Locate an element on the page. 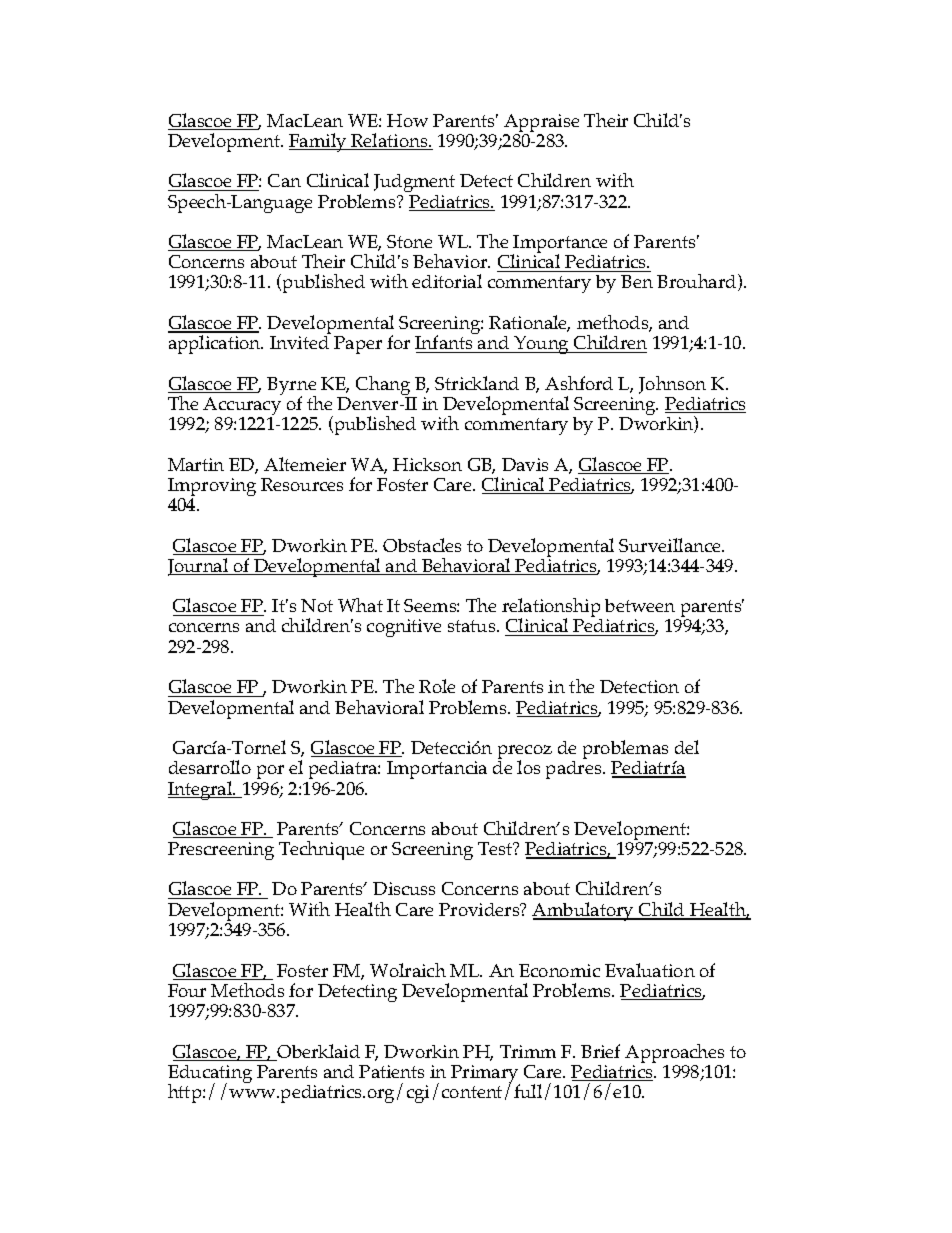 Image resolution: width=952 pixels, height=1233 pixels. Four is located at coordinates (187, 990).
